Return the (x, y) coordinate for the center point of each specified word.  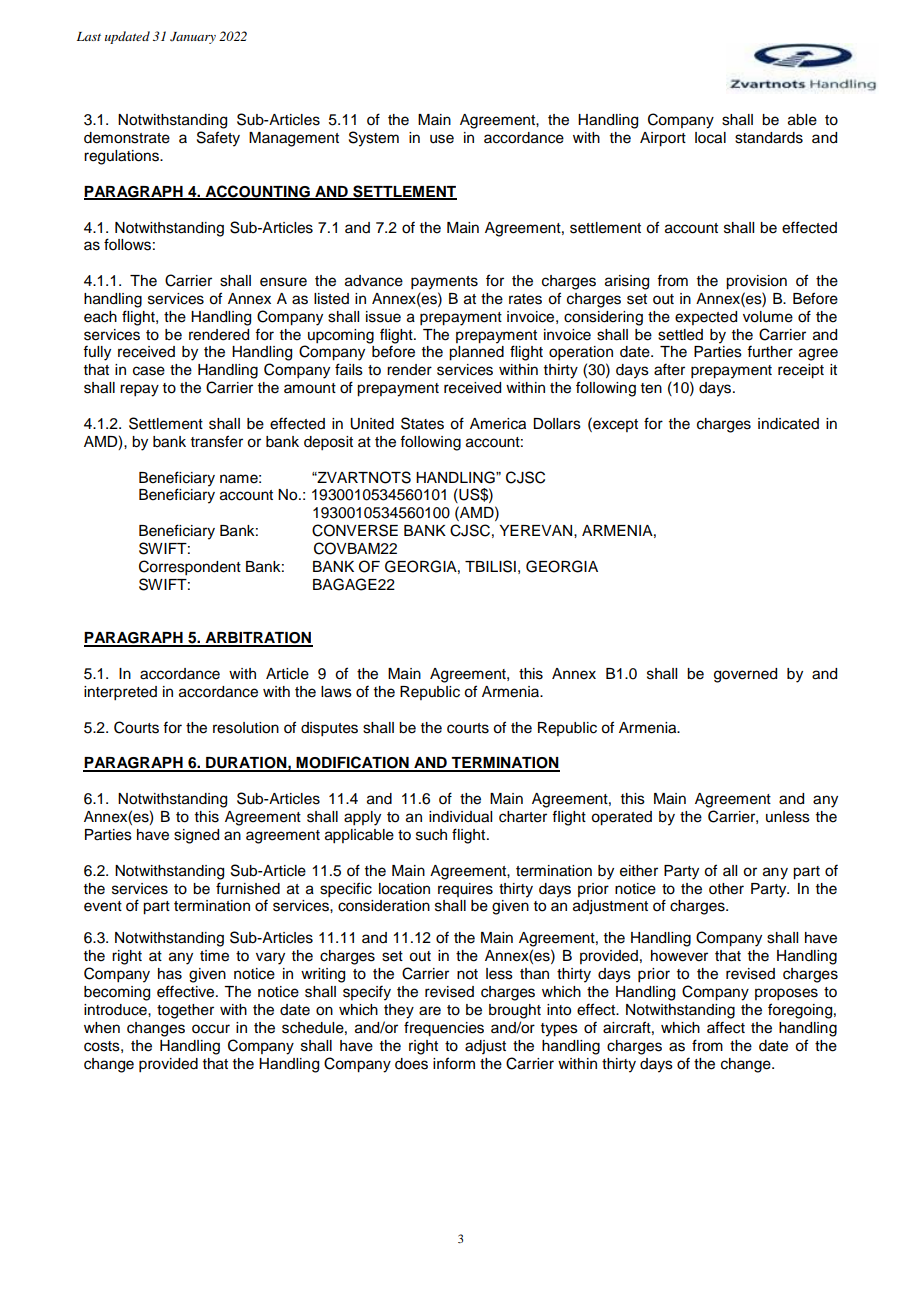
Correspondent (190, 568)
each (100, 317)
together (185, 1011)
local (710, 138)
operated (621, 818)
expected (706, 318)
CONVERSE (355, 530)
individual (460, 817)
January (193, 38)
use (442, 139)
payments (444, 283)
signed (196, 836)
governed (745, 675)
